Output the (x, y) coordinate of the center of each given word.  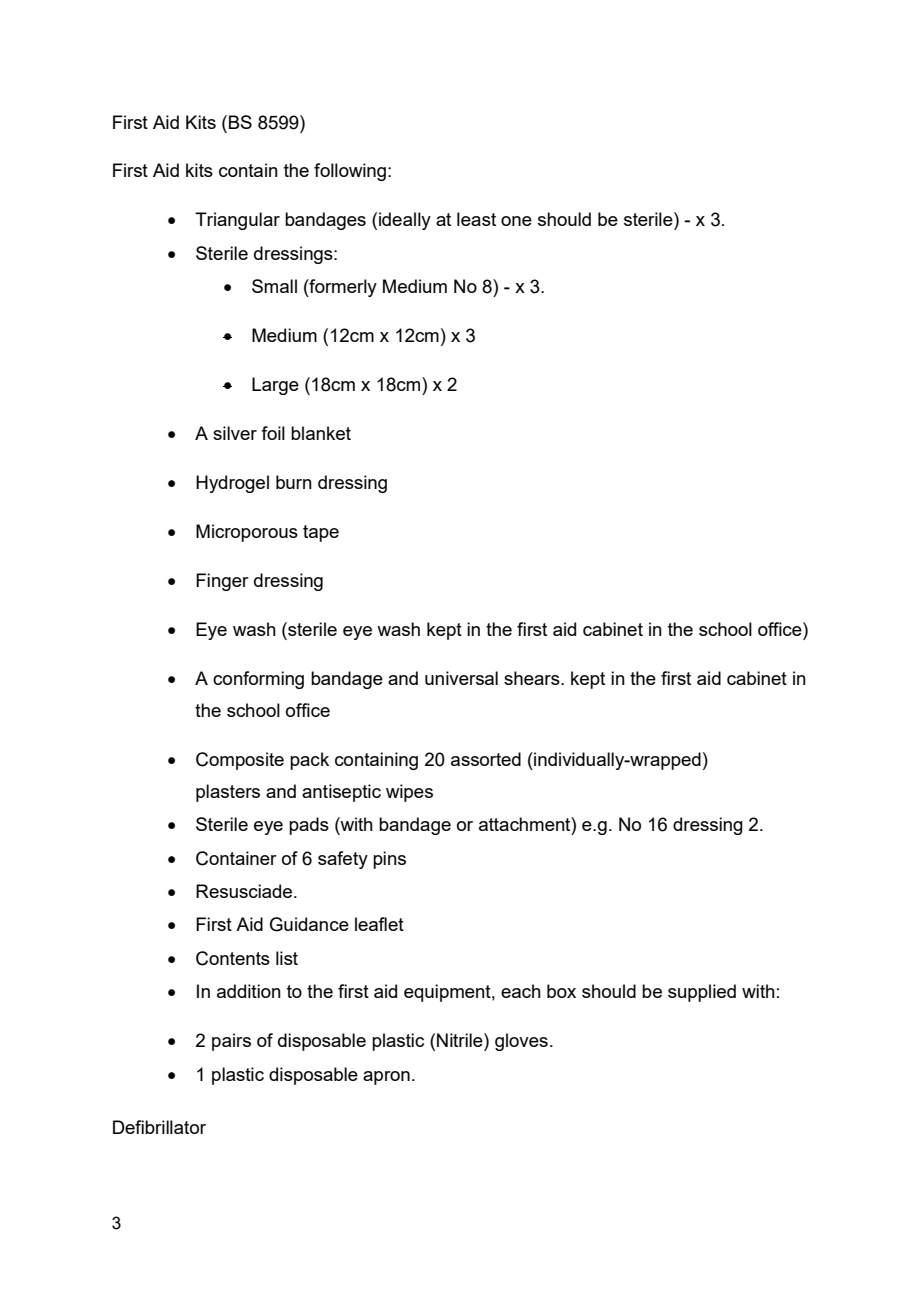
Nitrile (461, 1040)
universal (461, 678)
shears (533, 678)
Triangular (237, 221)
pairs (231, 1042)
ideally (405, 221)
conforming (258, 680)
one (516, 221)
